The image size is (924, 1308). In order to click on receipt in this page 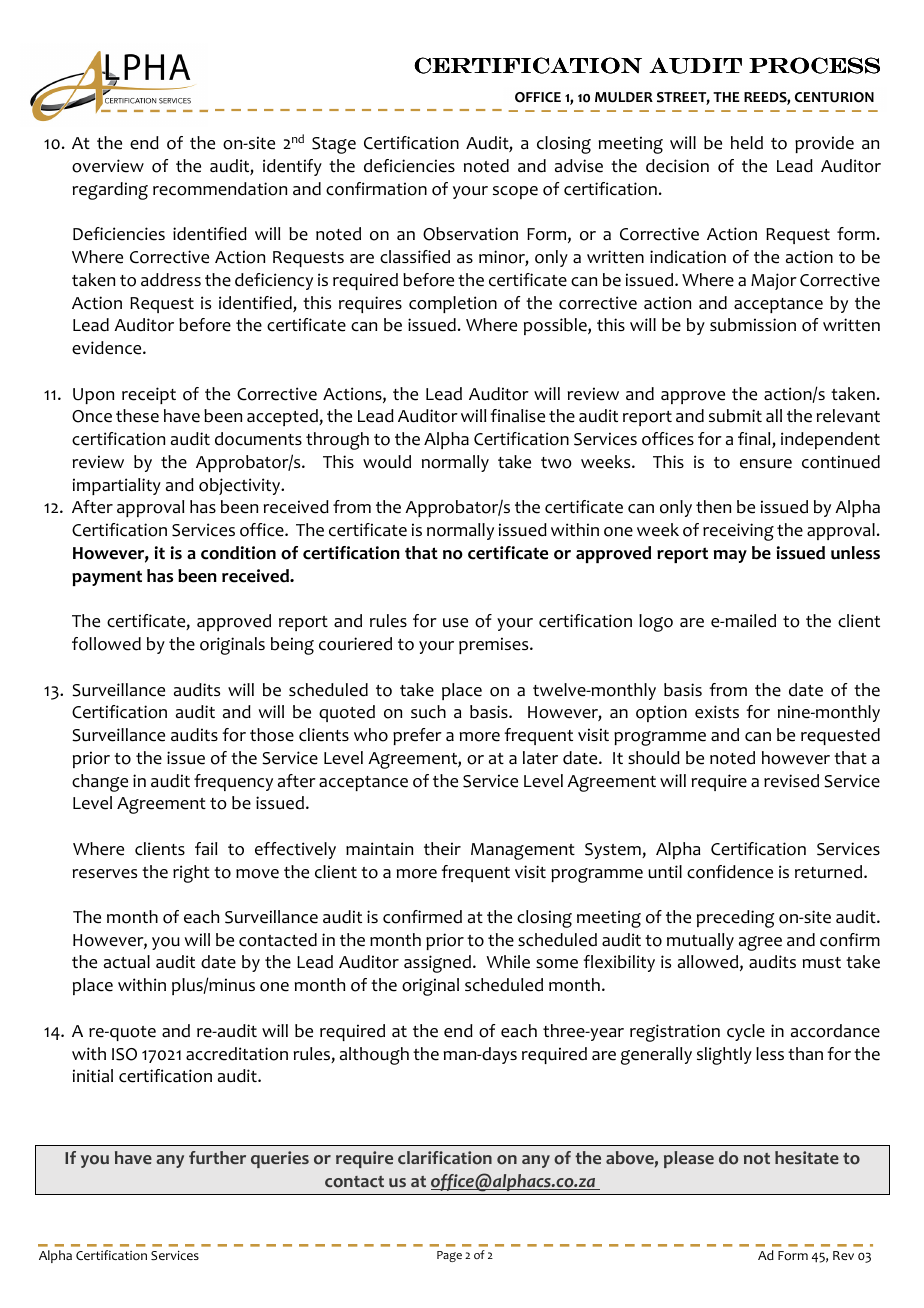, I will do `click(149, 395)`.
